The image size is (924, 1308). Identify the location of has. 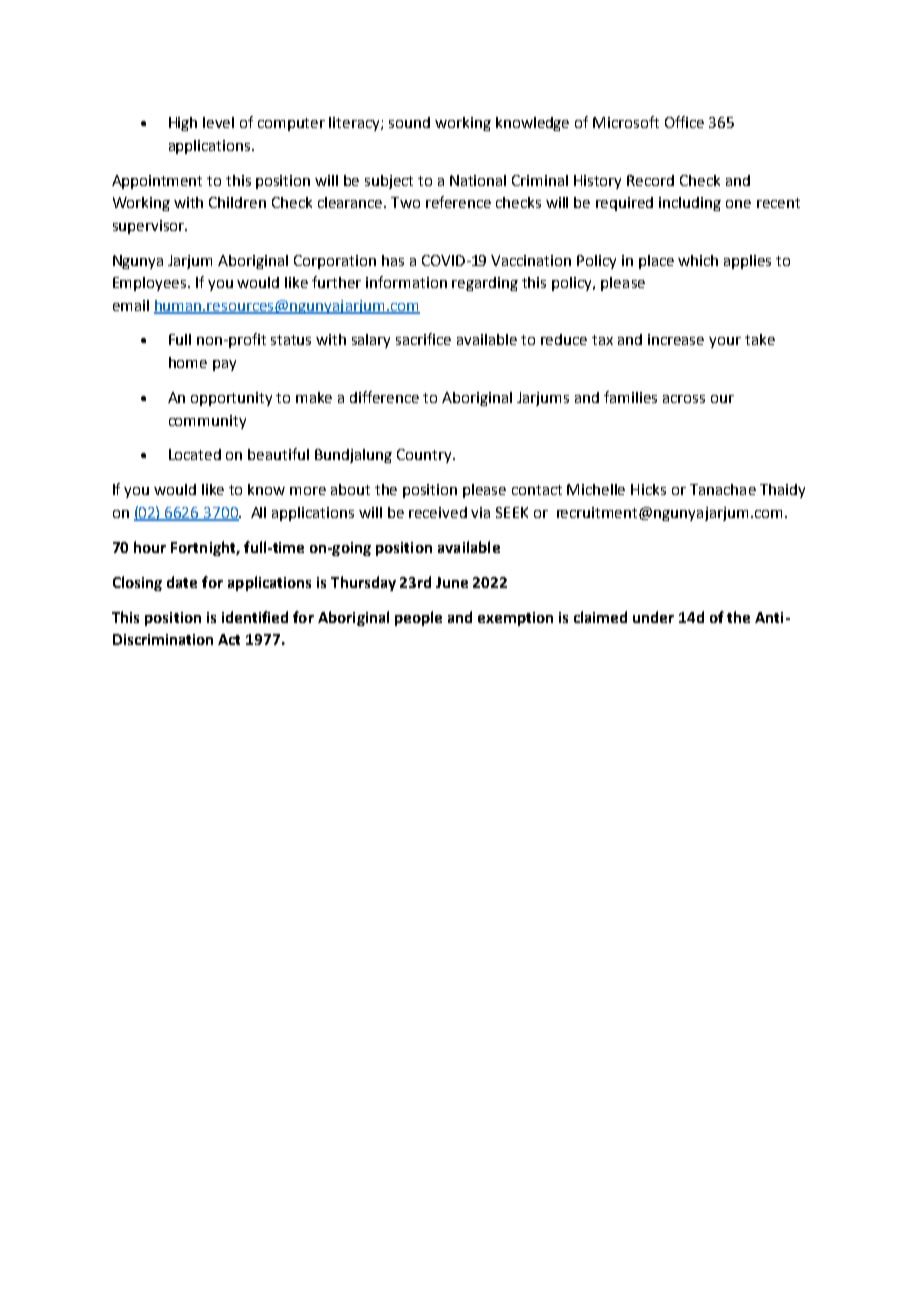
(393, 260).
